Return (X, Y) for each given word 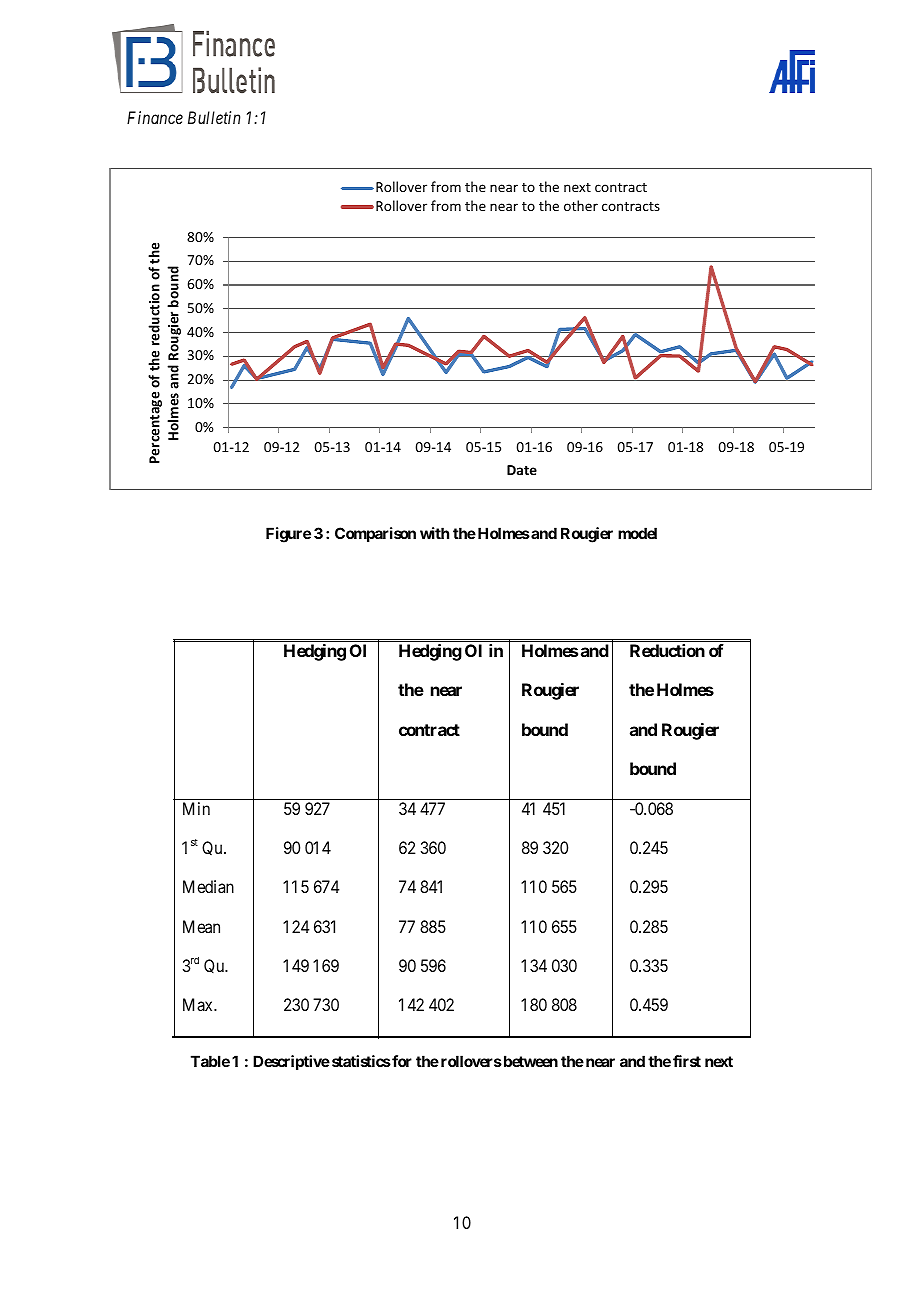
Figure (288, 535)
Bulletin (214, 117)
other (581, 205)
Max (199, 1004)
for (401, 1061)
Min (196, 808)
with (434, 533)
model (637, 533)
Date (522, 470)
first (687, 1061)
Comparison (375, 534)
